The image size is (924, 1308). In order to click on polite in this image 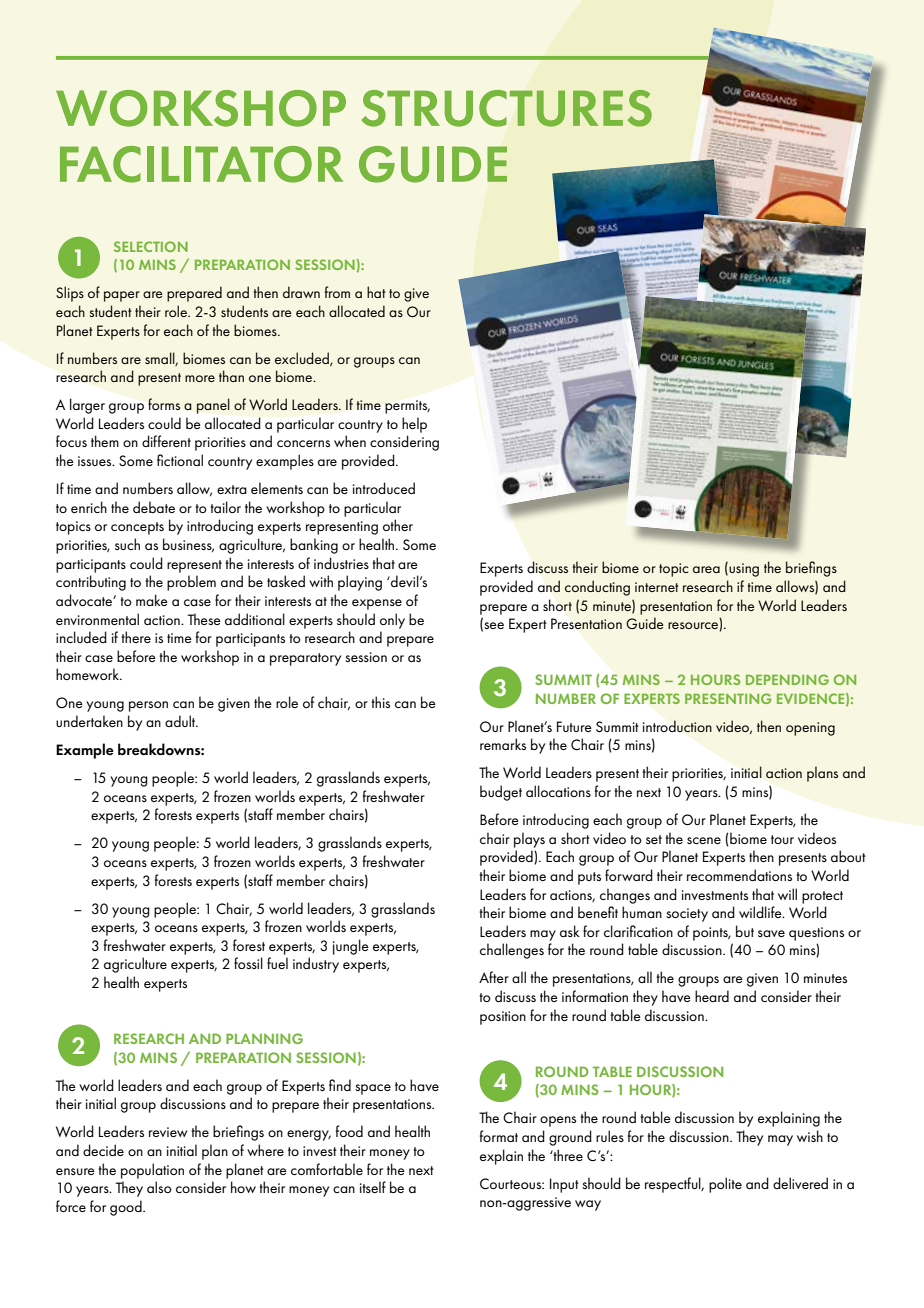, I will do `click(725, 1185)`.
